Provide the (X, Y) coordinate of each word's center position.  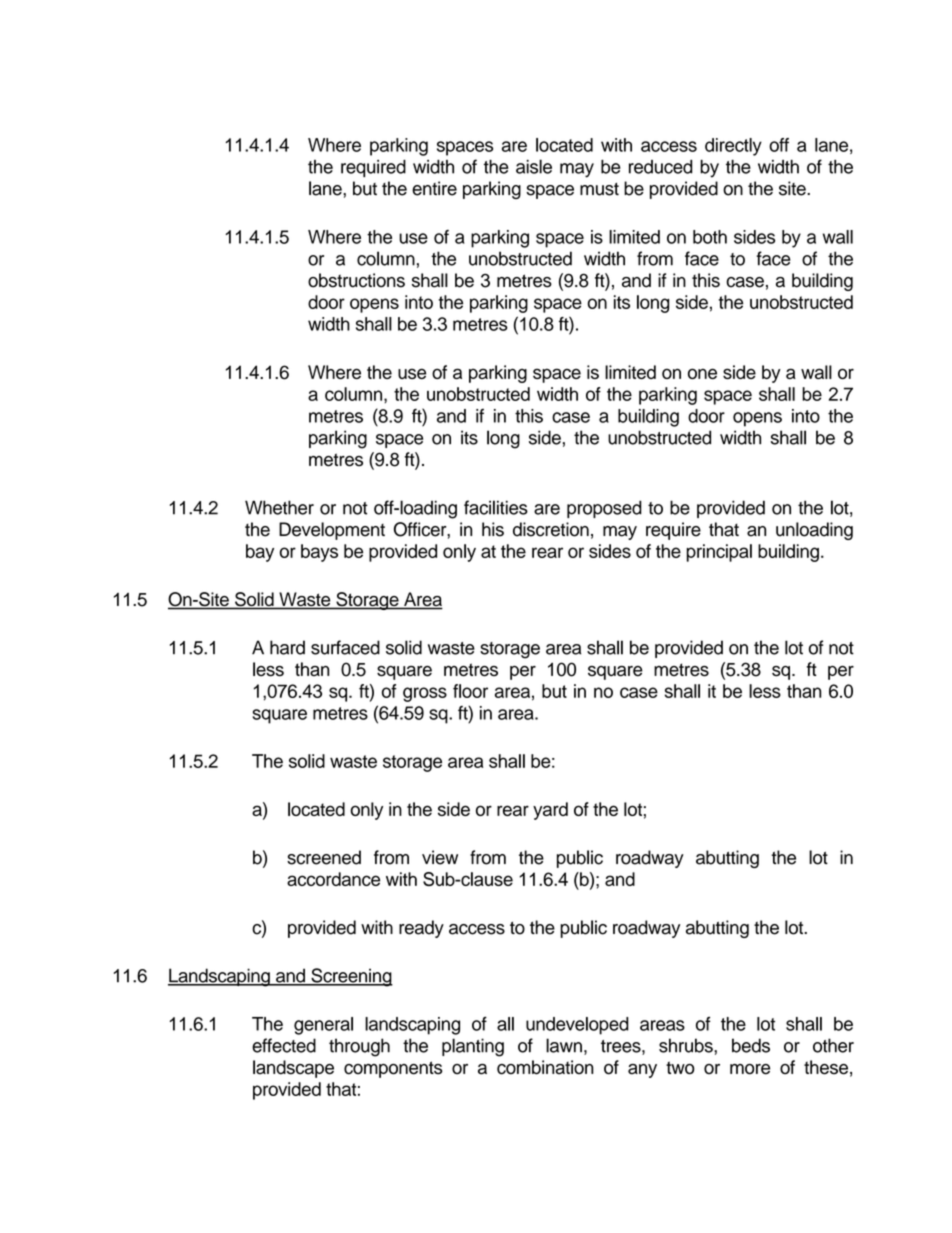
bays (319, 553)
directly (733, 147)
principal (719, 553)
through (359, 1047)
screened (324, 857)
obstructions (356, 280)
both (710, 237)
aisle (534, 166)
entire (434, 188)
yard (550, 811)
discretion (551, 529)
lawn (564, 1045)
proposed (604, 509)
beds (751, 1045)
